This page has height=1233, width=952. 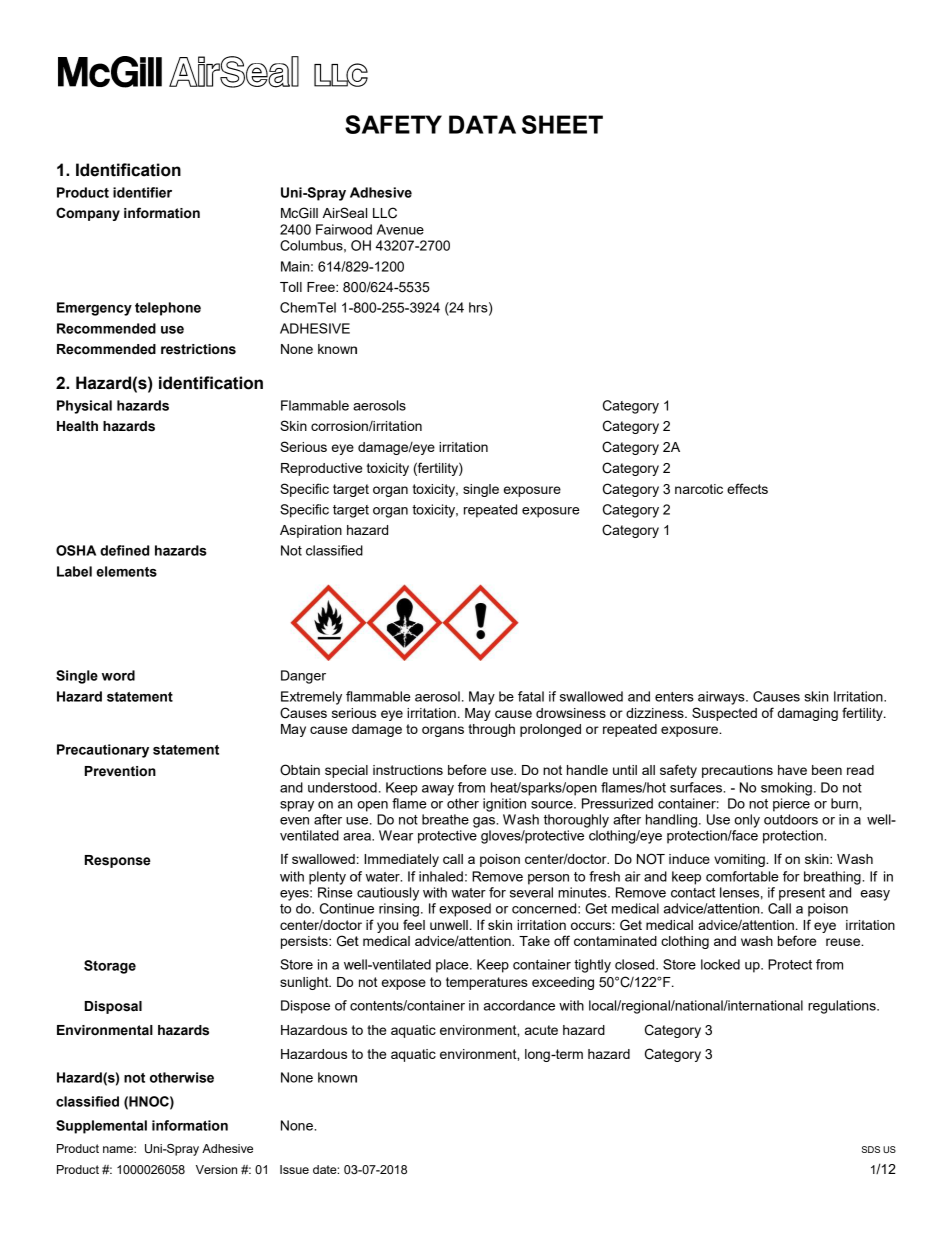 What do you see at coordinates (519, 1005) in the page?
I see `accordance` at bounding box center [519, 1005].
